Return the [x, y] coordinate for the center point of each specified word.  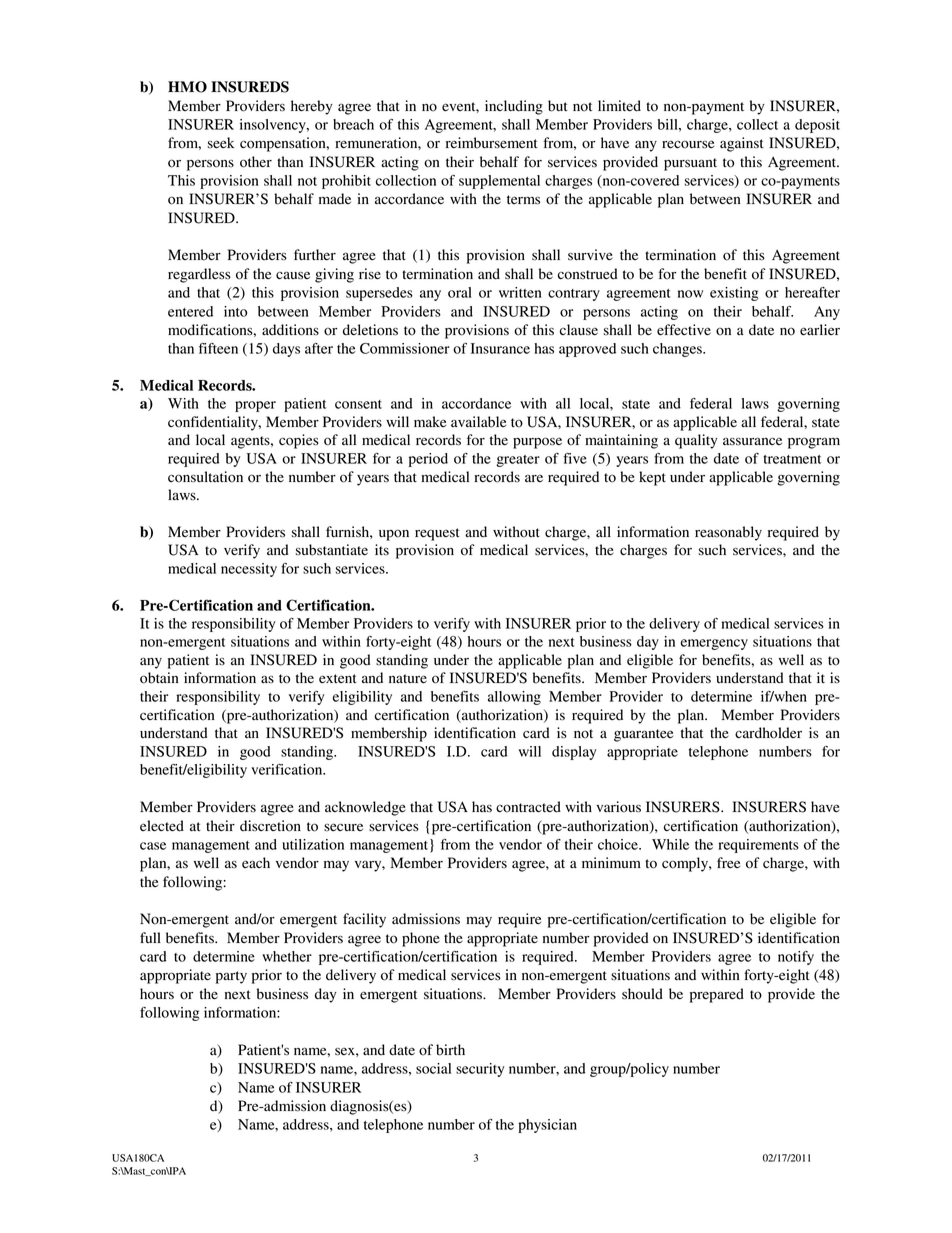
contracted [528, 807]
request [437, 534]
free [728, 862]
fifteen [218, 348]
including [514, 107]
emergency [714, 644]
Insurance [500, 348]
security [480, 1070]
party [231, 977]
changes [678, 350]
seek [221, 143]
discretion [270, 826]
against [742, 144]
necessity [249, 570]
